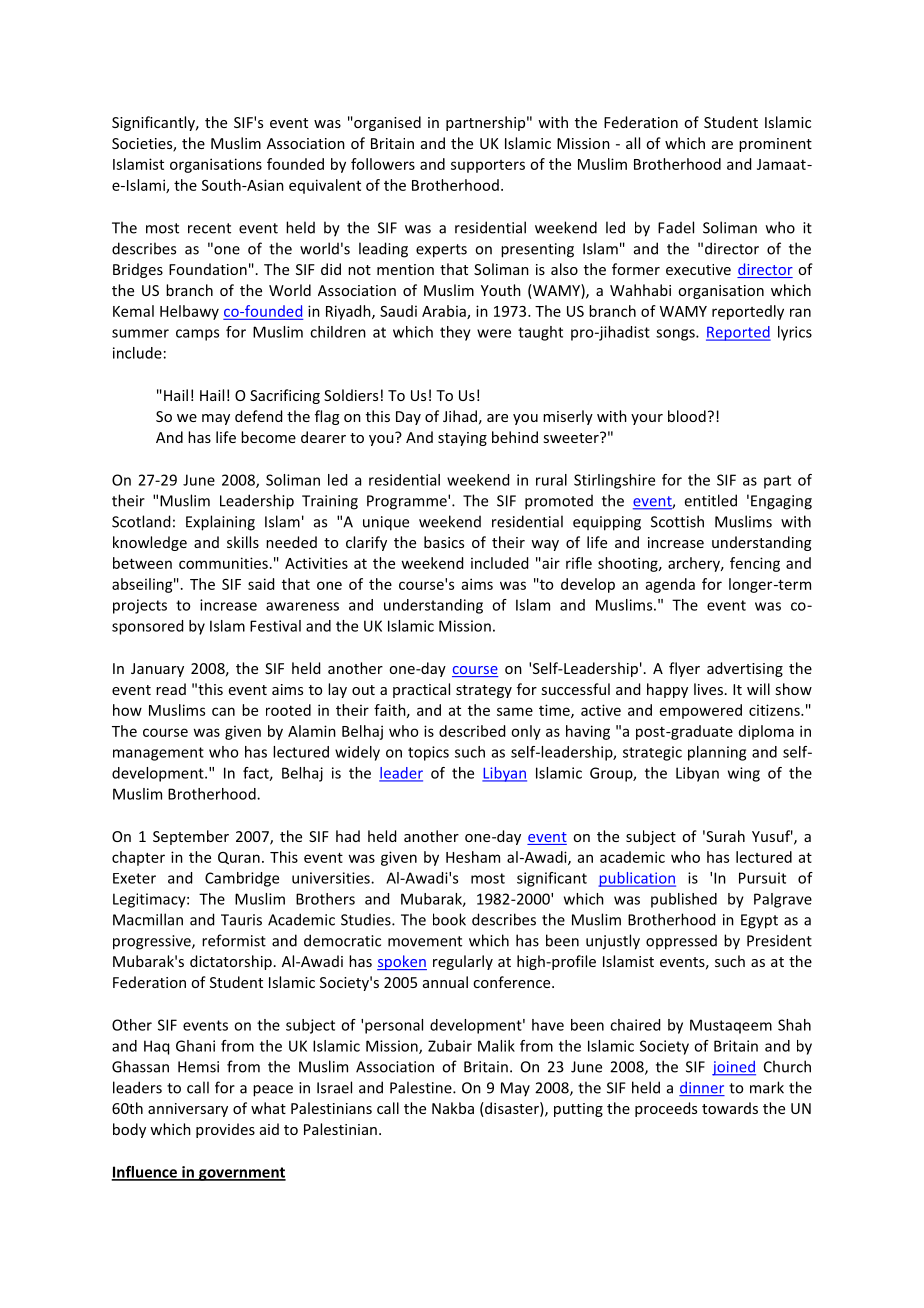 The width and height of the document is (924, 1308). What do you see at coordinates (730, 1108) in the document?
I see `towards` at bounding box center [730, 1108].
